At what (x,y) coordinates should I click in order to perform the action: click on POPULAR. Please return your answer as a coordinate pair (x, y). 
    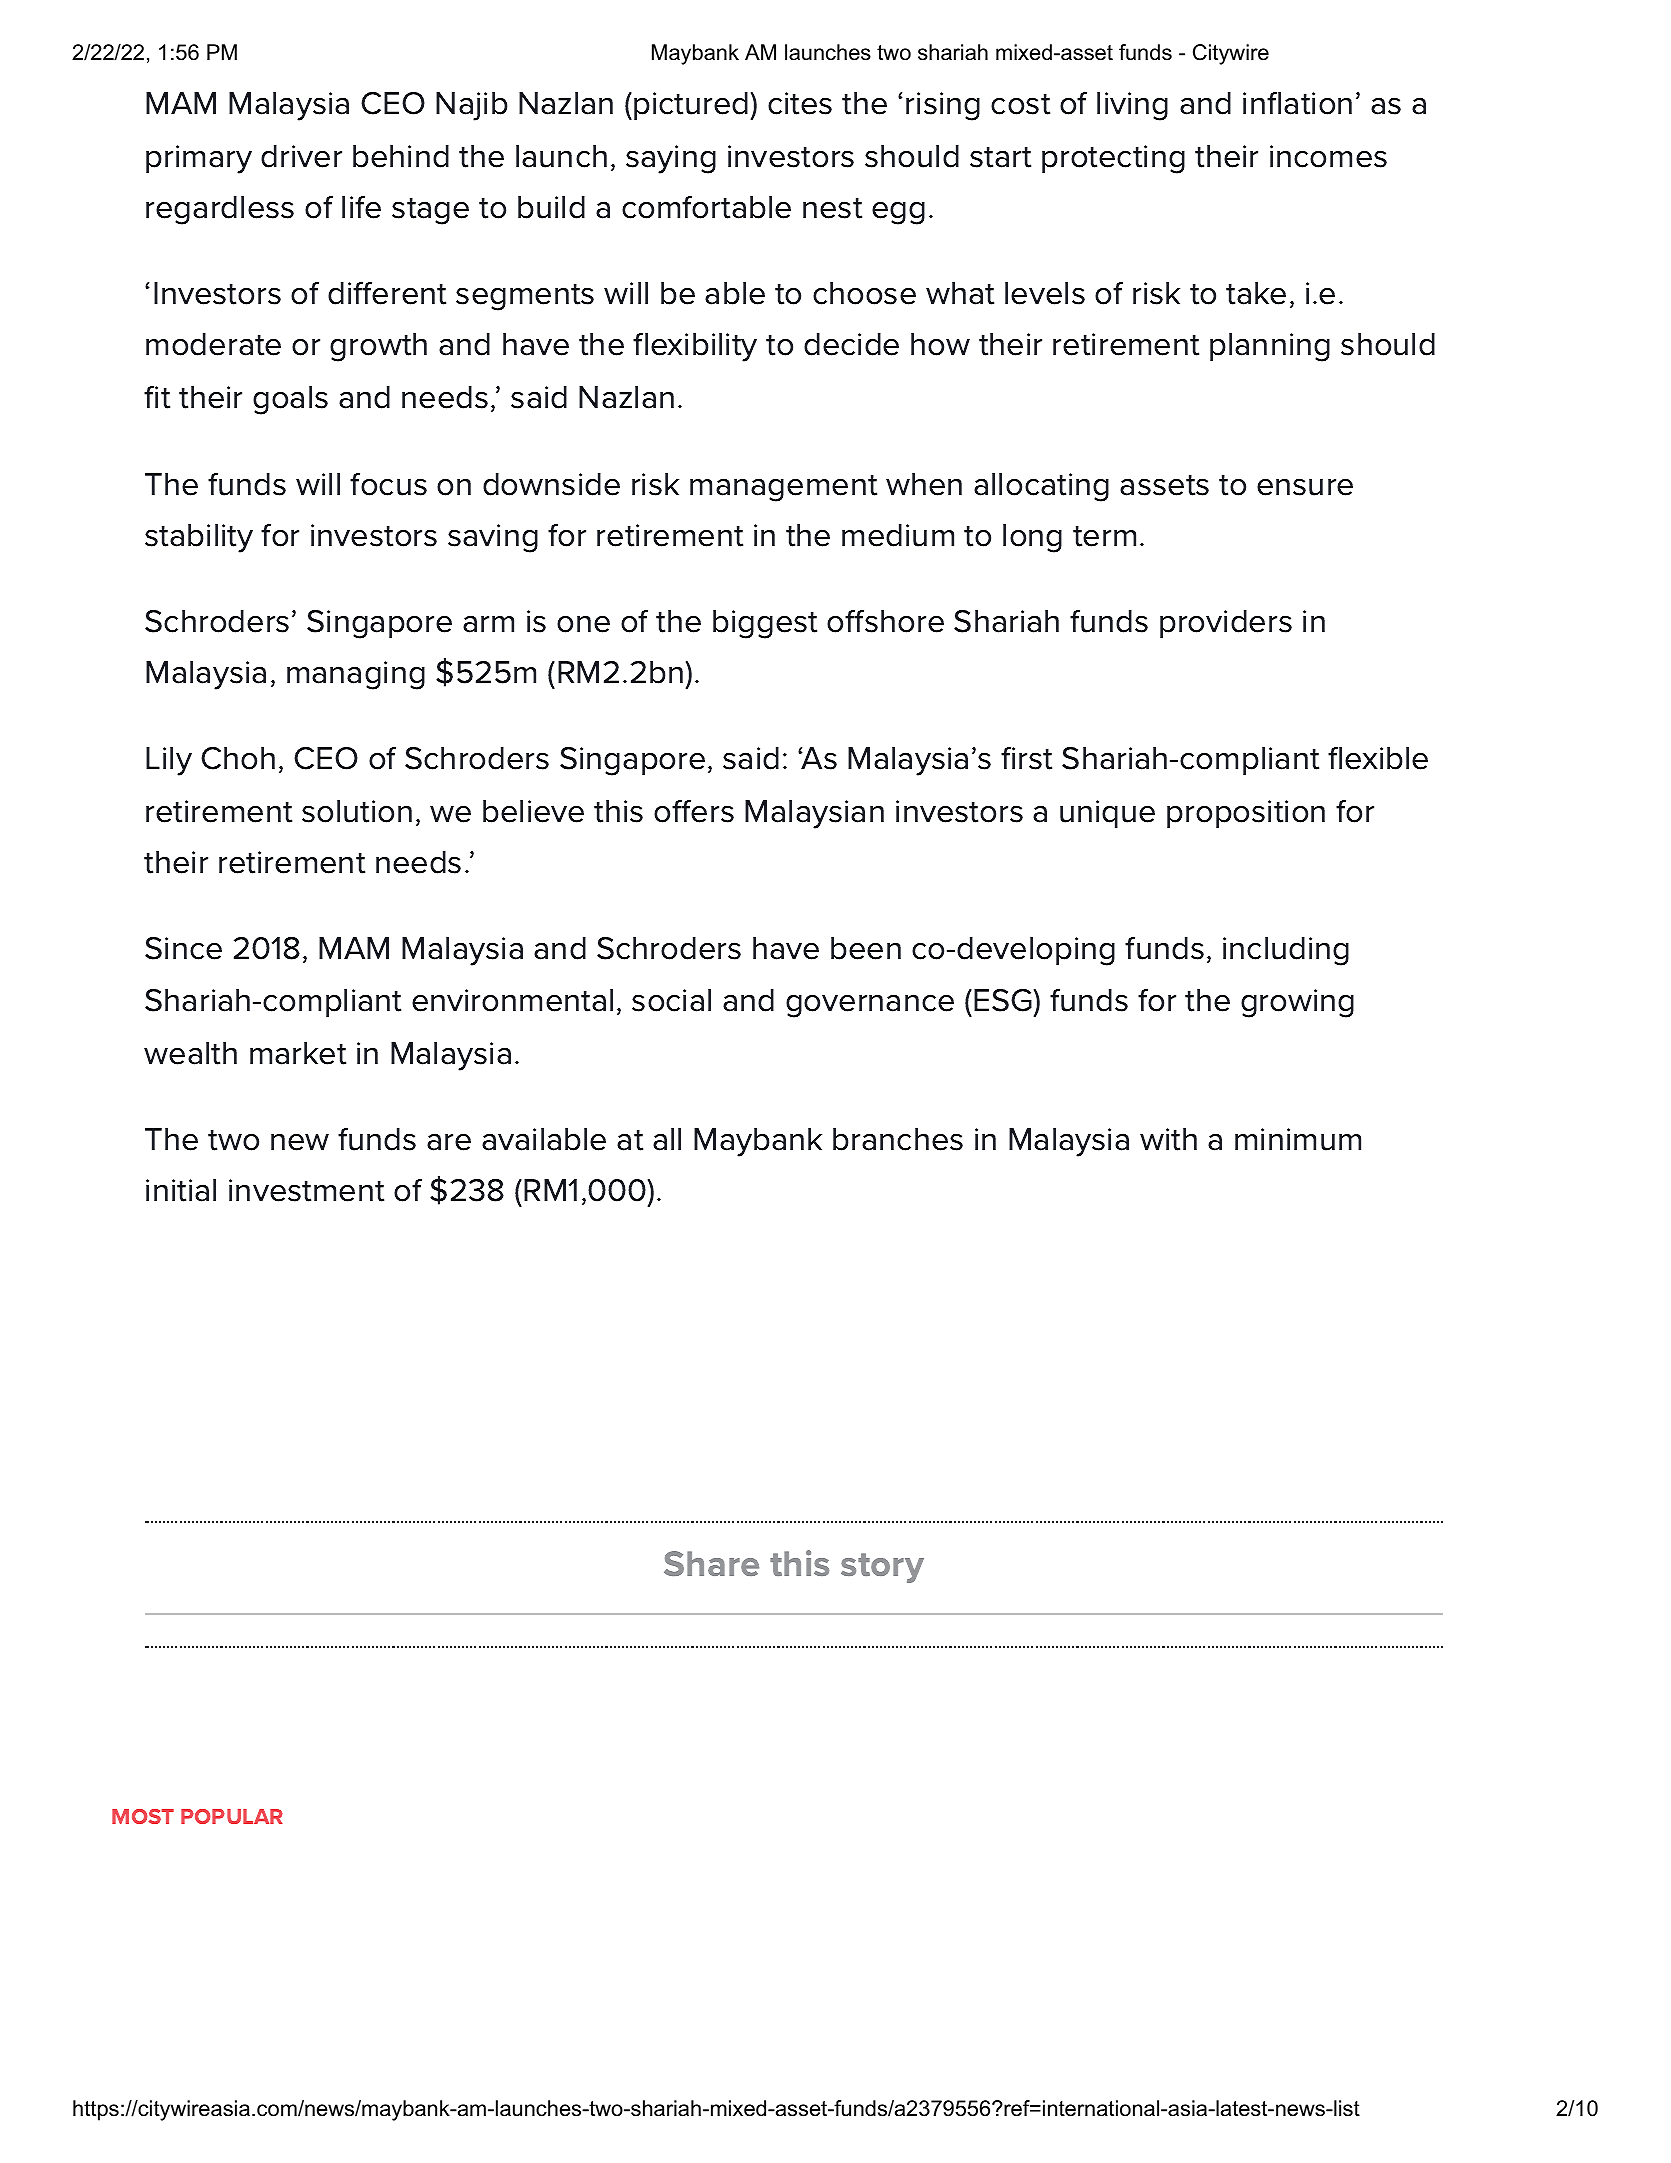
    Looking at the image, I should click on (232, 1816).
